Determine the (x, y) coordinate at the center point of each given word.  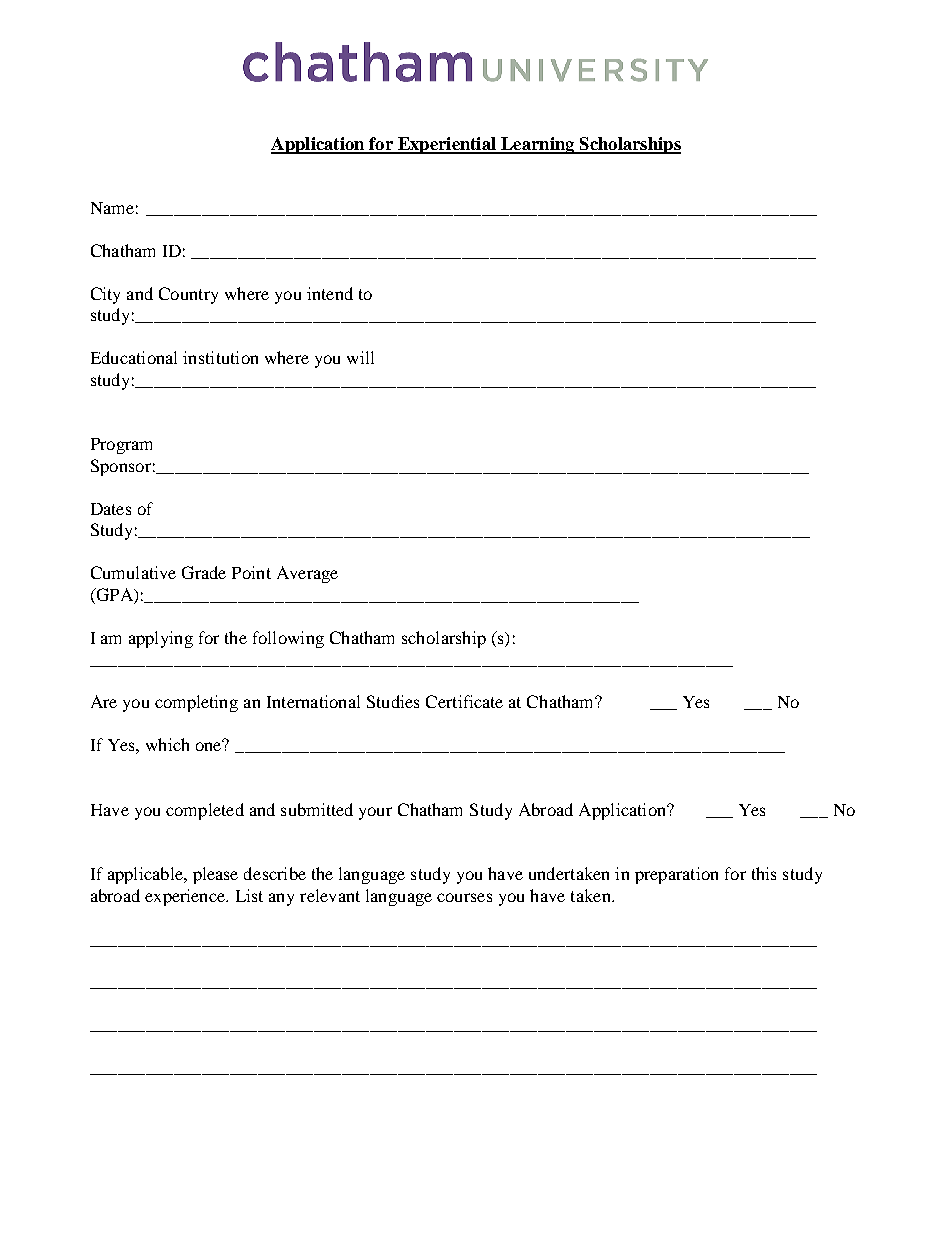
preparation (676, 875)
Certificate (464, 701)
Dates (111, 509)
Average (307, 574)
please (215, 875)
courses (464, 897)
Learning (538, 145)
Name (112, 208)
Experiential (447, 145)
